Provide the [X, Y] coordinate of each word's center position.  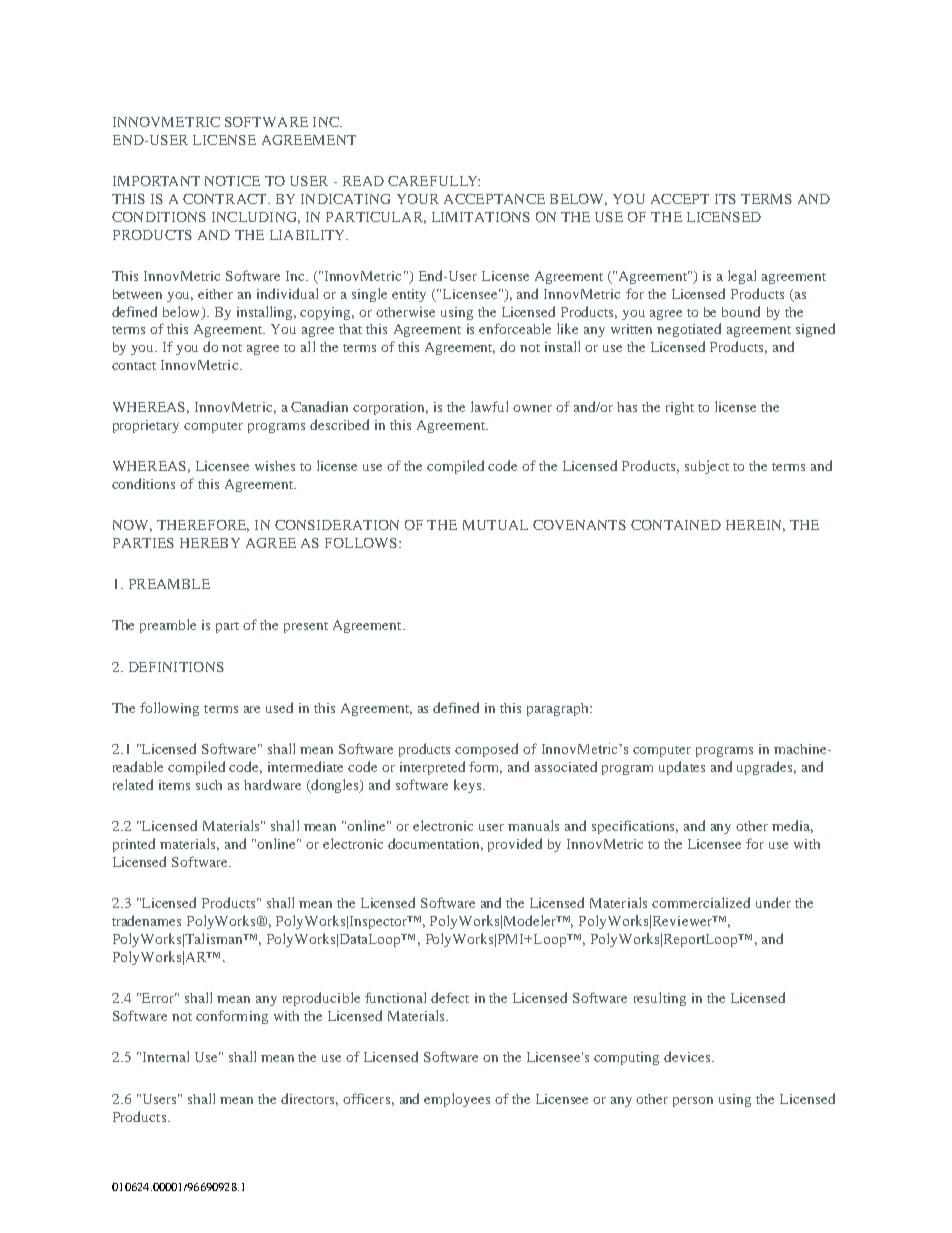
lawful [489, 406]
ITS [725, 199]
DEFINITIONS [176, 667]
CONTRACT [226, 199]
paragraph [559, 709]
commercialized [701, 902]
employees [457, 1100]
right [680, 408]
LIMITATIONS [481, 217]
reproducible [321, 999]
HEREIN [755, 526]
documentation [435, 844]
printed [134, 845]
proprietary [146, 426]
